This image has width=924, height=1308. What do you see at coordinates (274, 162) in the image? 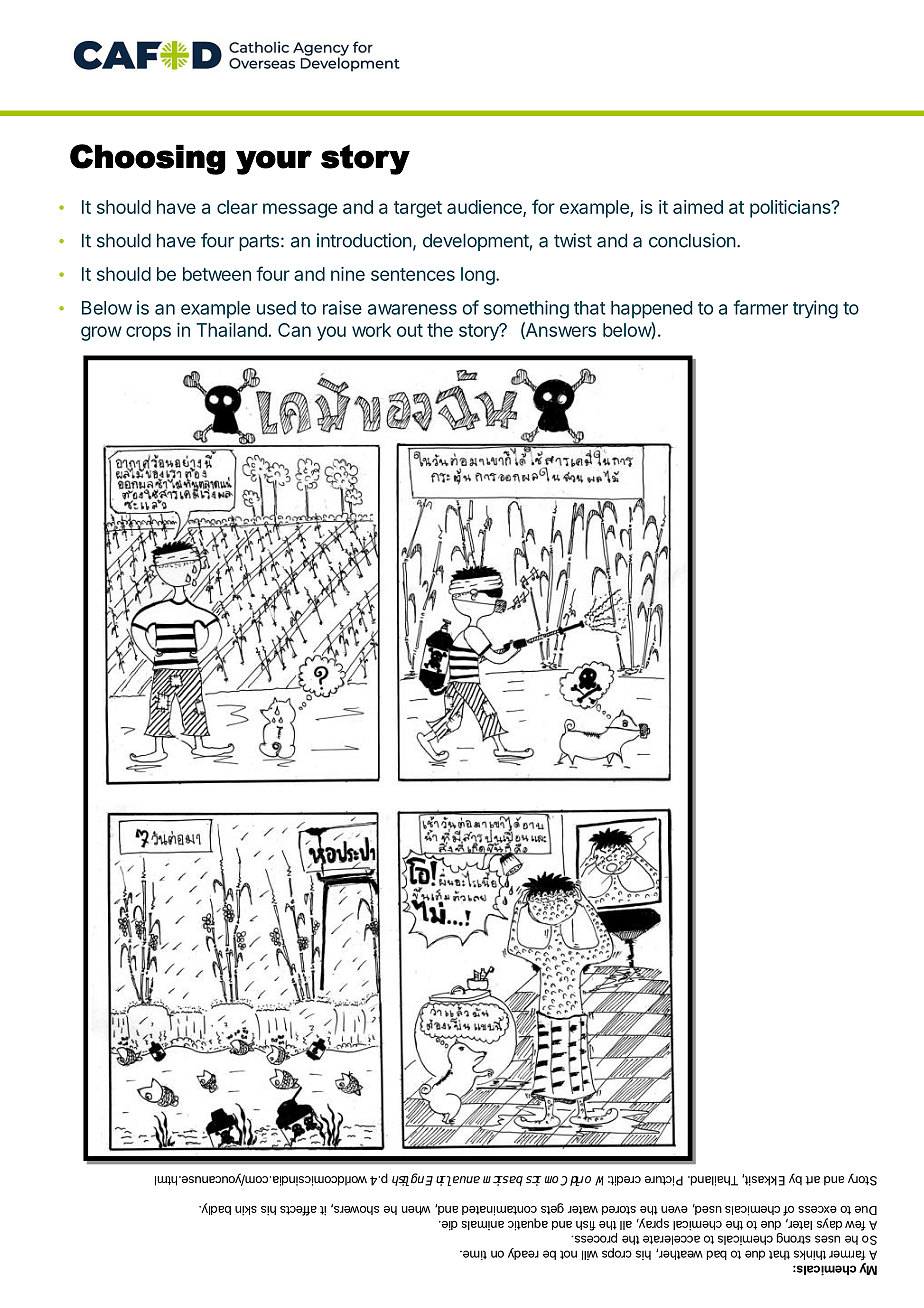
I see `your` at bounding box center [274, 162].
